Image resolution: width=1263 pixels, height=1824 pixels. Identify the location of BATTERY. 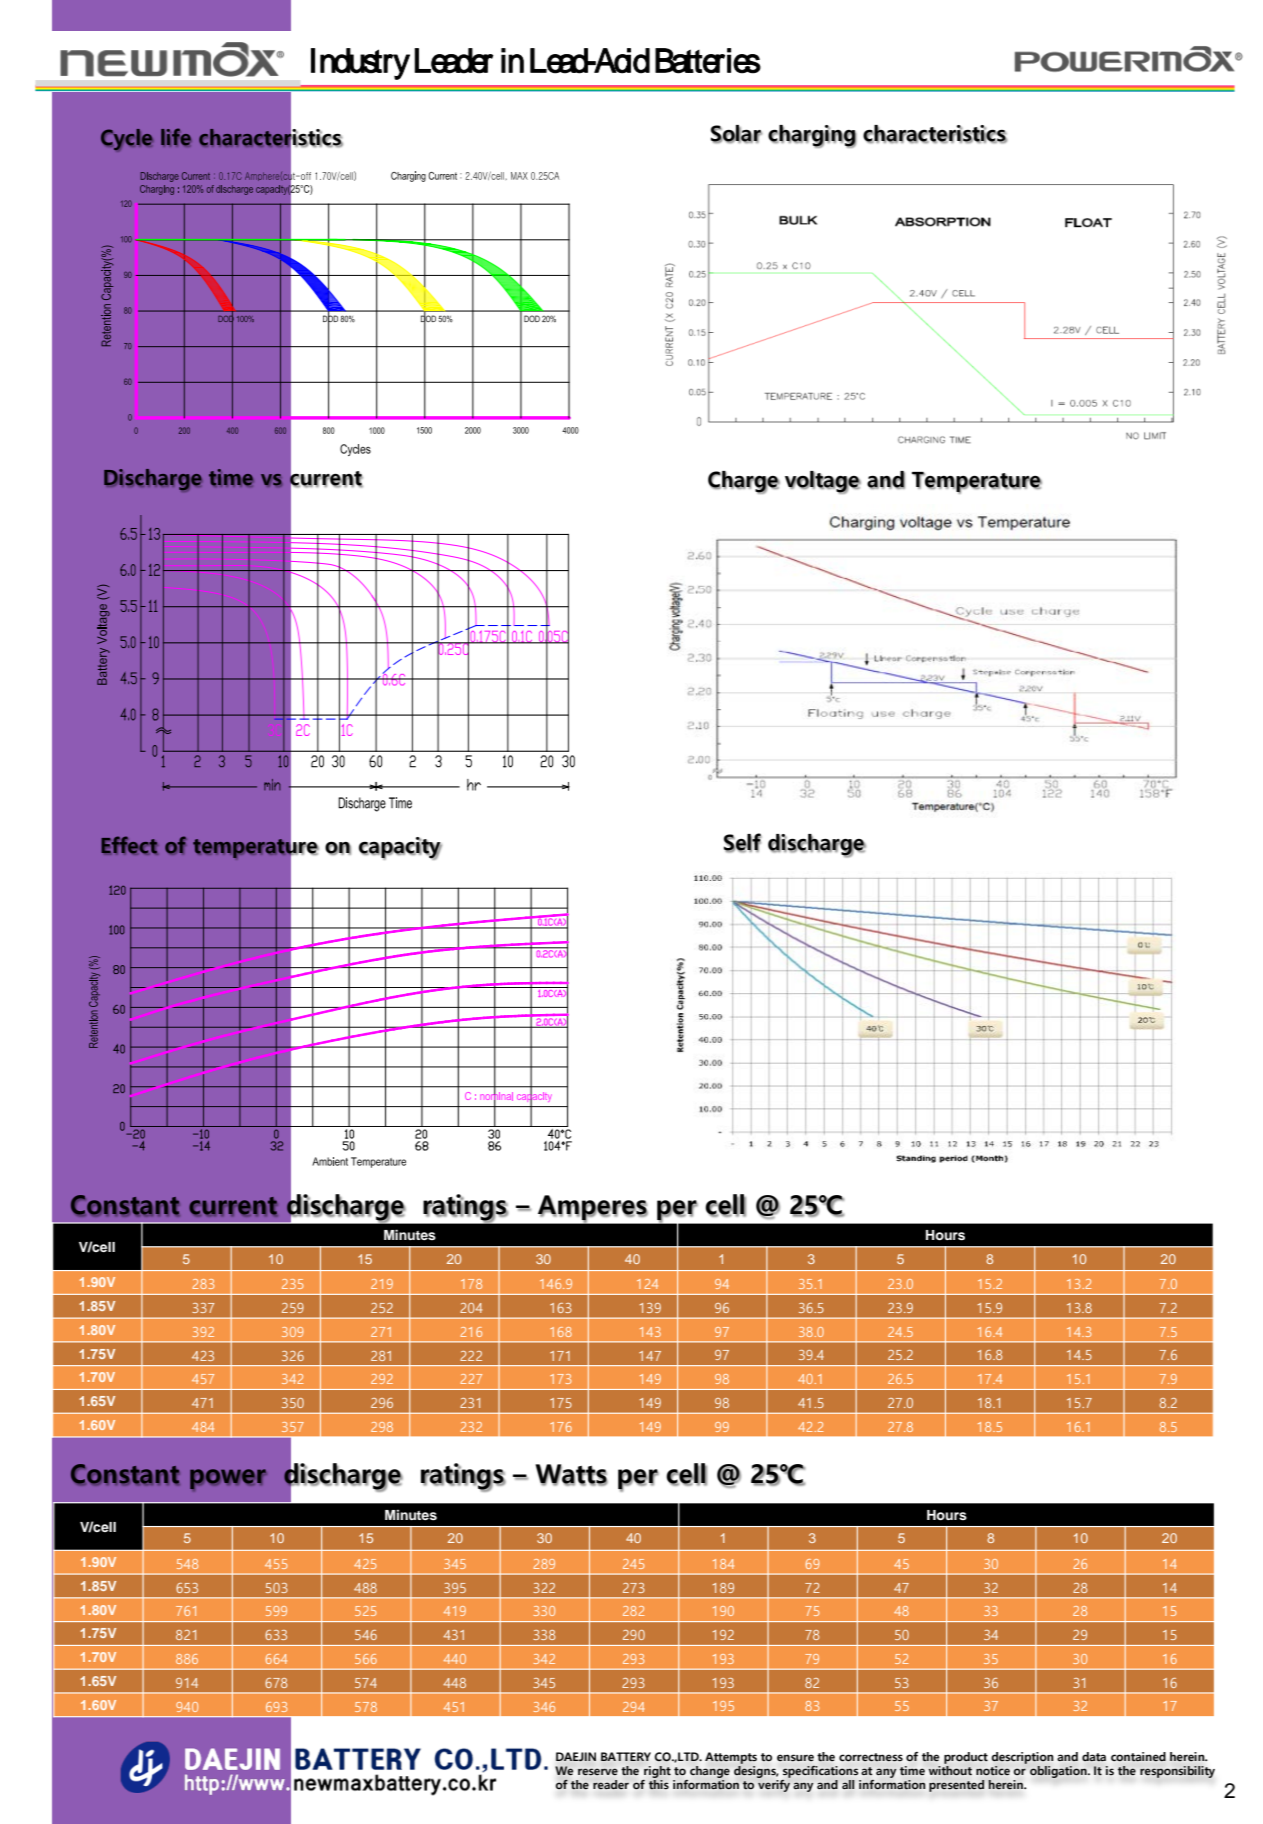
(626, 1756).
